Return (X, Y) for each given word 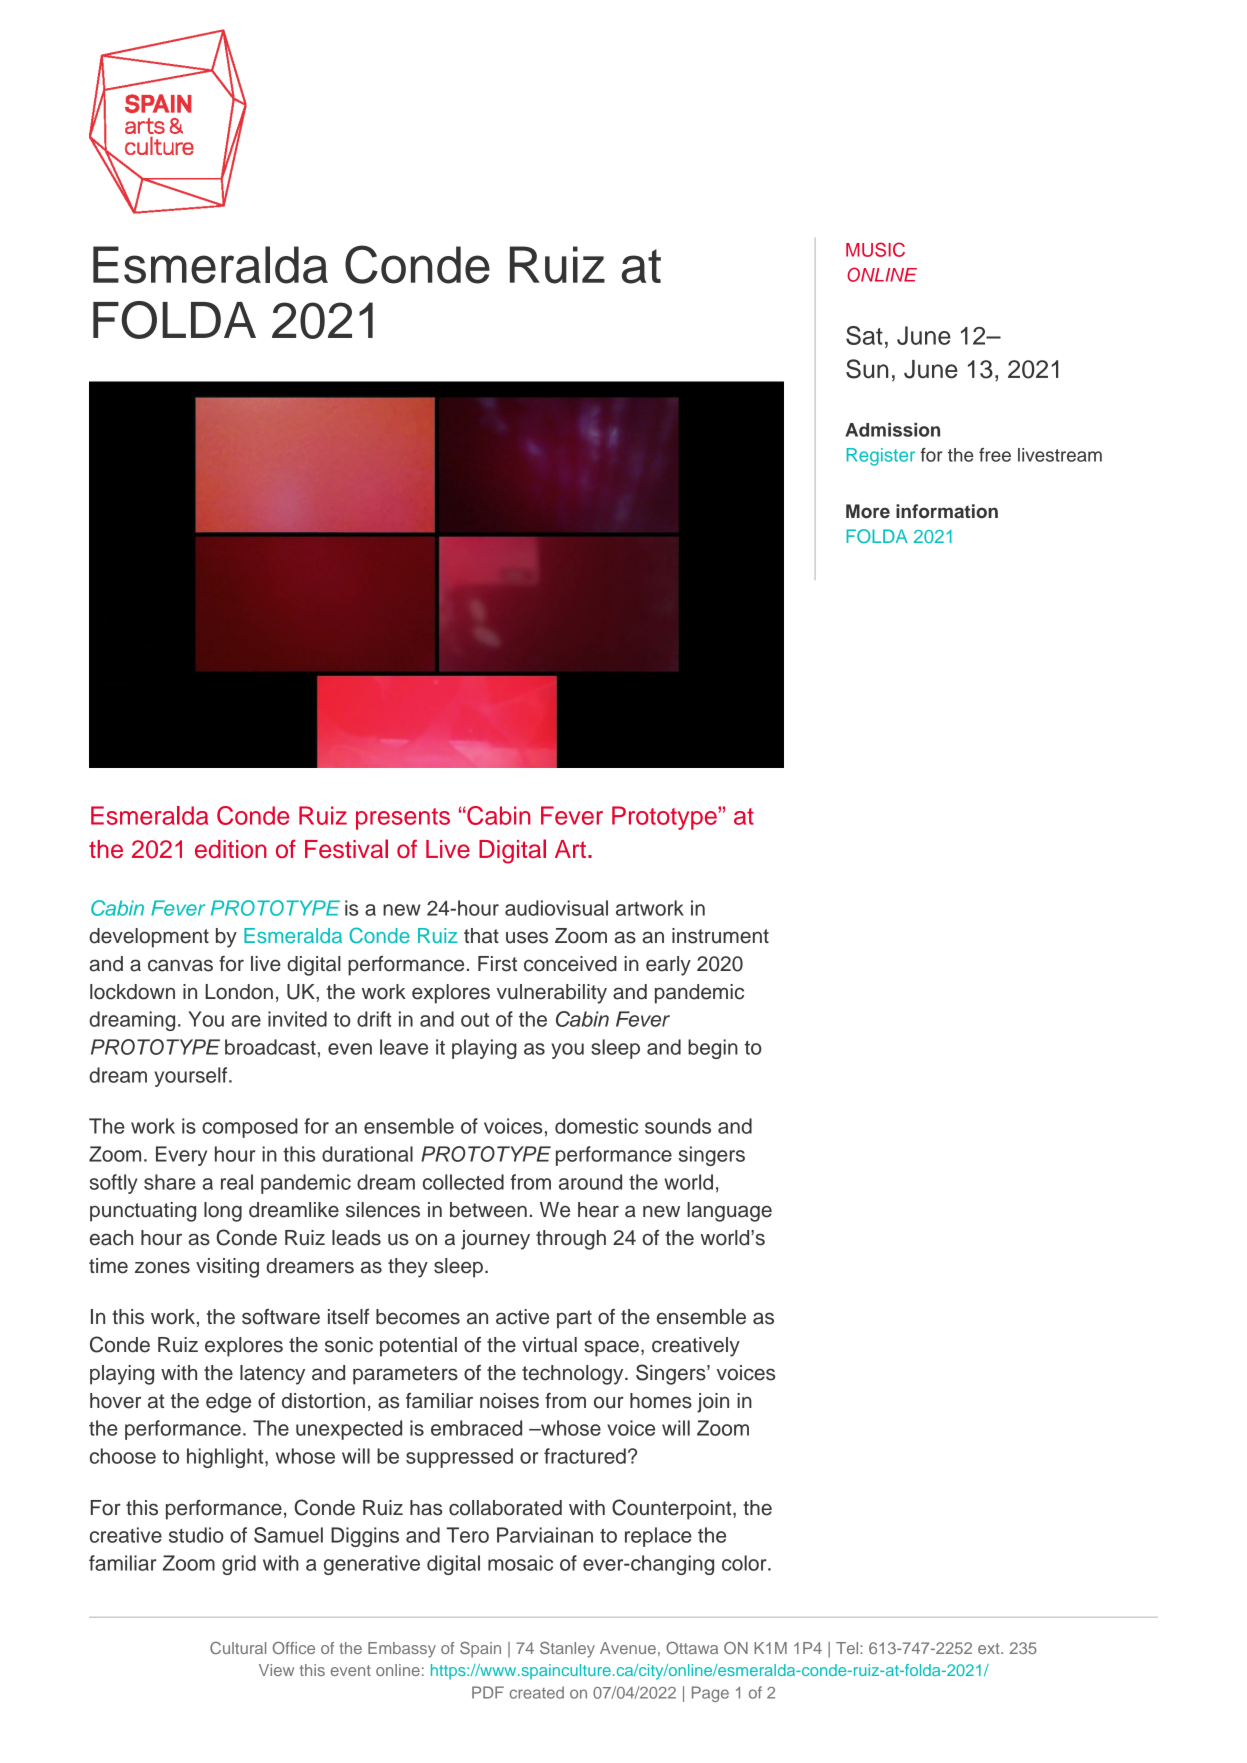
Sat (864, 335)
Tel (848, 1648)
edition (231, 849)
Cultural (238, 1648)
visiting (227, 1268)
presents (403, 819)
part (574, 1319)
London (239, 992)
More (868, 511)
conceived (570, 964)
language (729, 1212)
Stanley (567, 1650)
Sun (867, 369)
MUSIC (875, 249)
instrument (720, 936)
